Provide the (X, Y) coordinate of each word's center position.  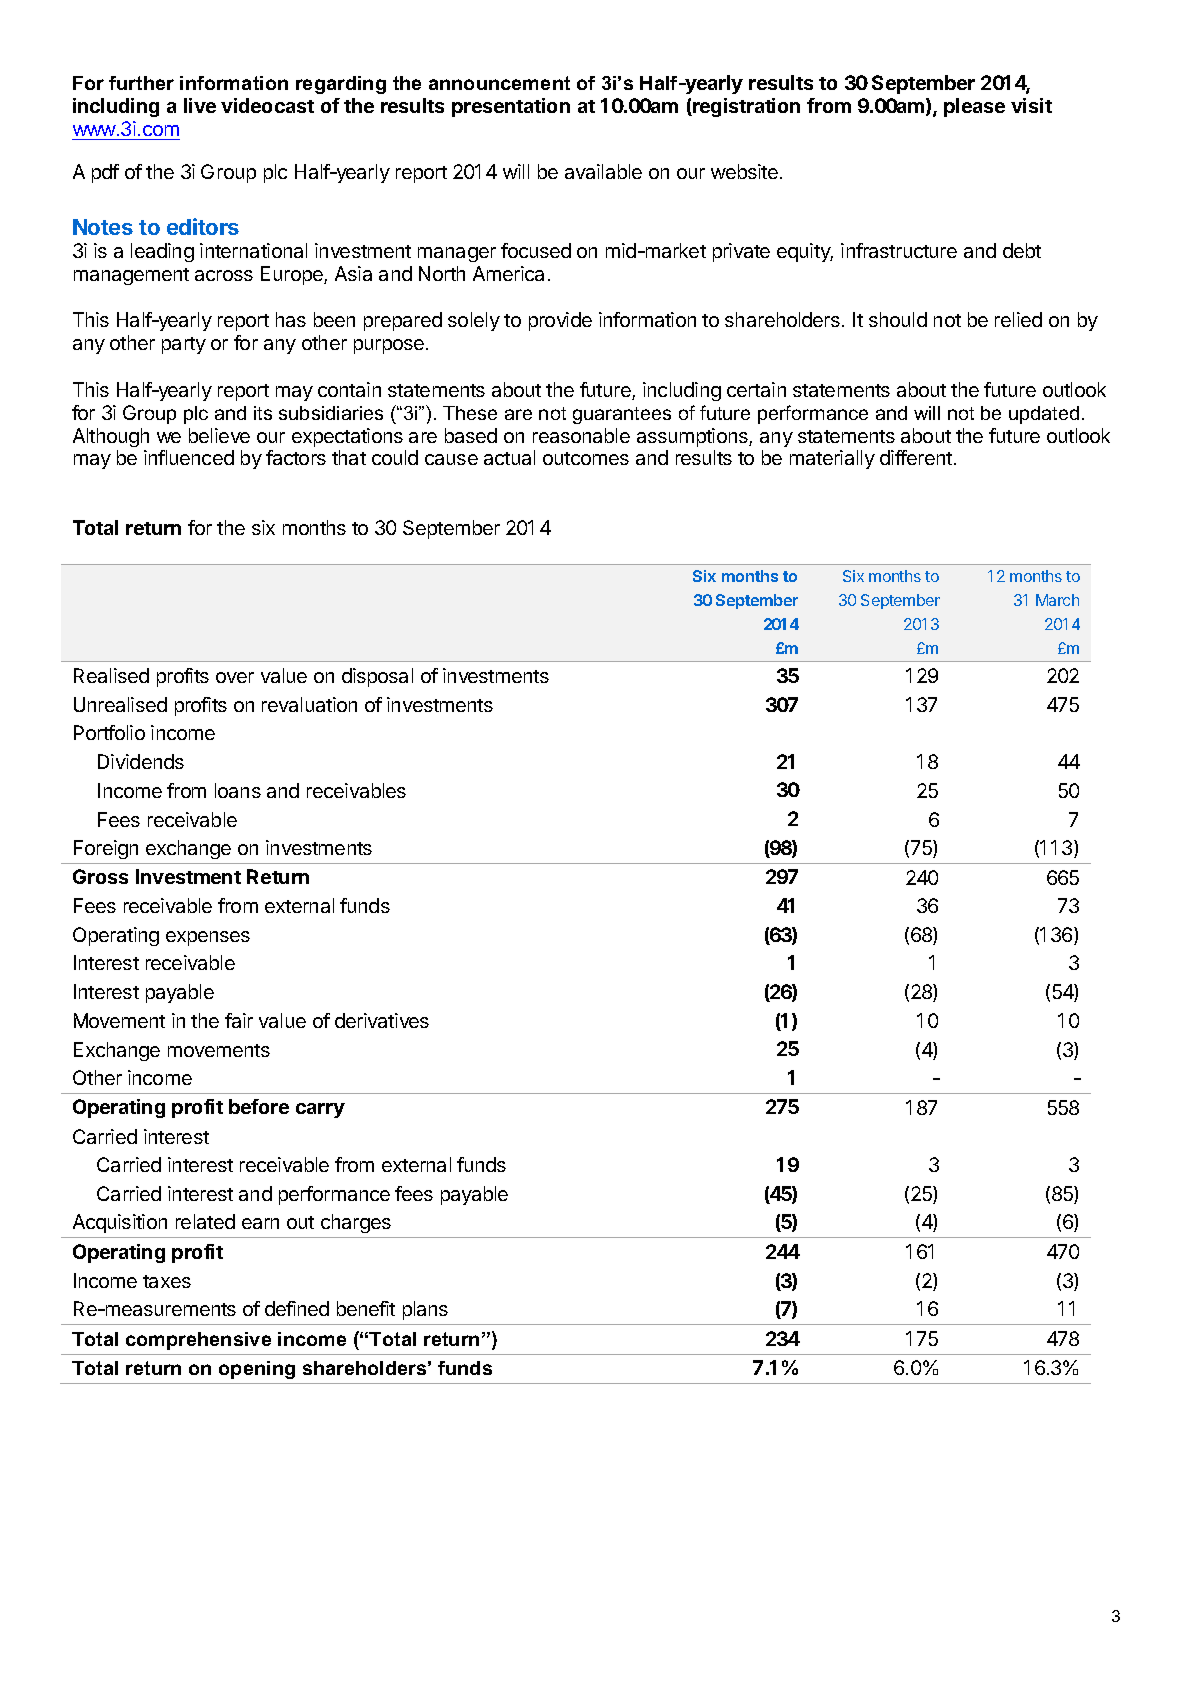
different (916, 457)
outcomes (586, 458)
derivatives (382, 1020)
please (974, 107)
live (200, 105)
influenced (189, 457)
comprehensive (198, 1341)
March (1057, 600)
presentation (511, 107)
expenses (208, 938)
